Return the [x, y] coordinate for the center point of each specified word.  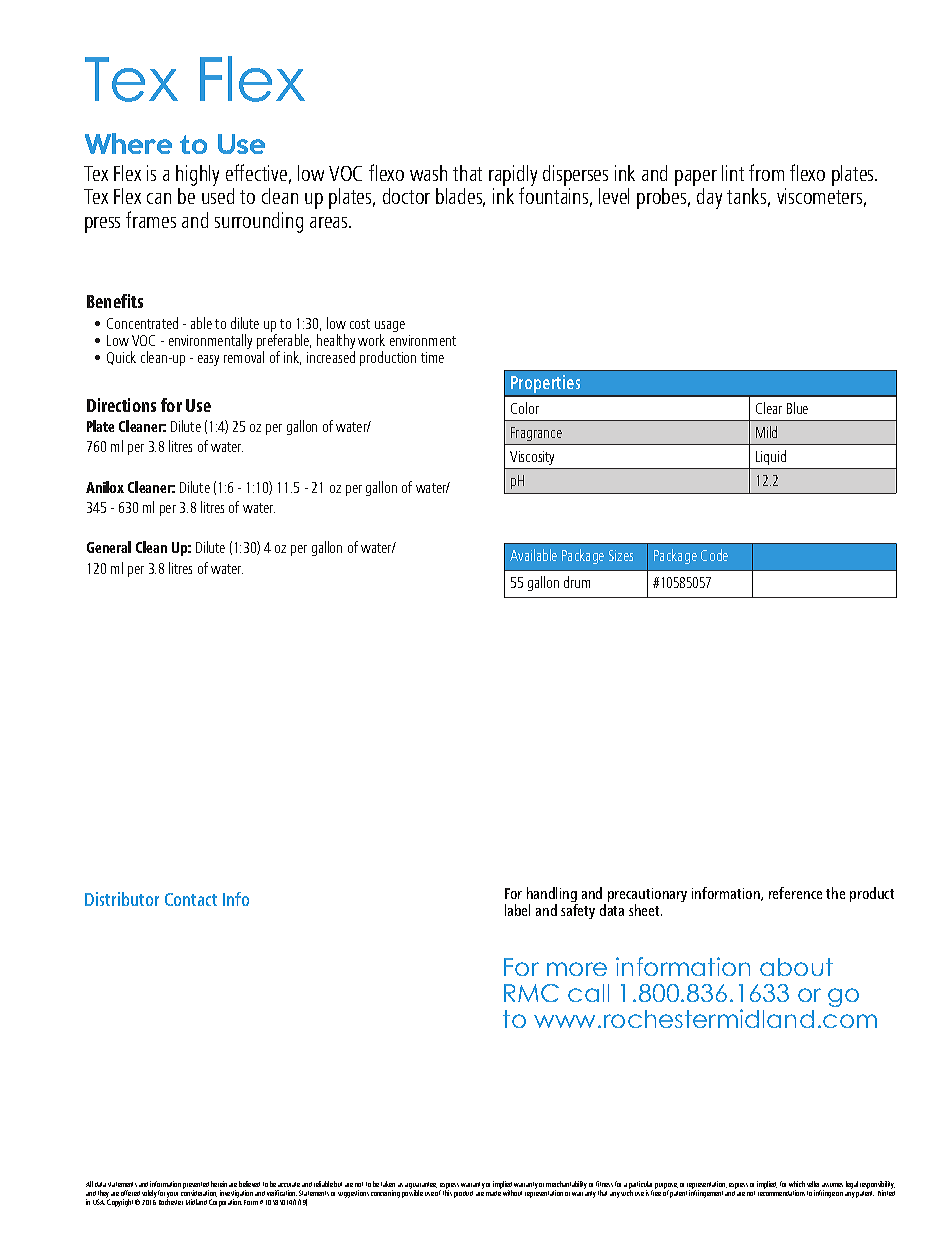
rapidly [513, 177]
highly [197, 177]
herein [219, 1184]
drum [577, 582]
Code [714, 555]
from [766, 172]
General [109, 547]
